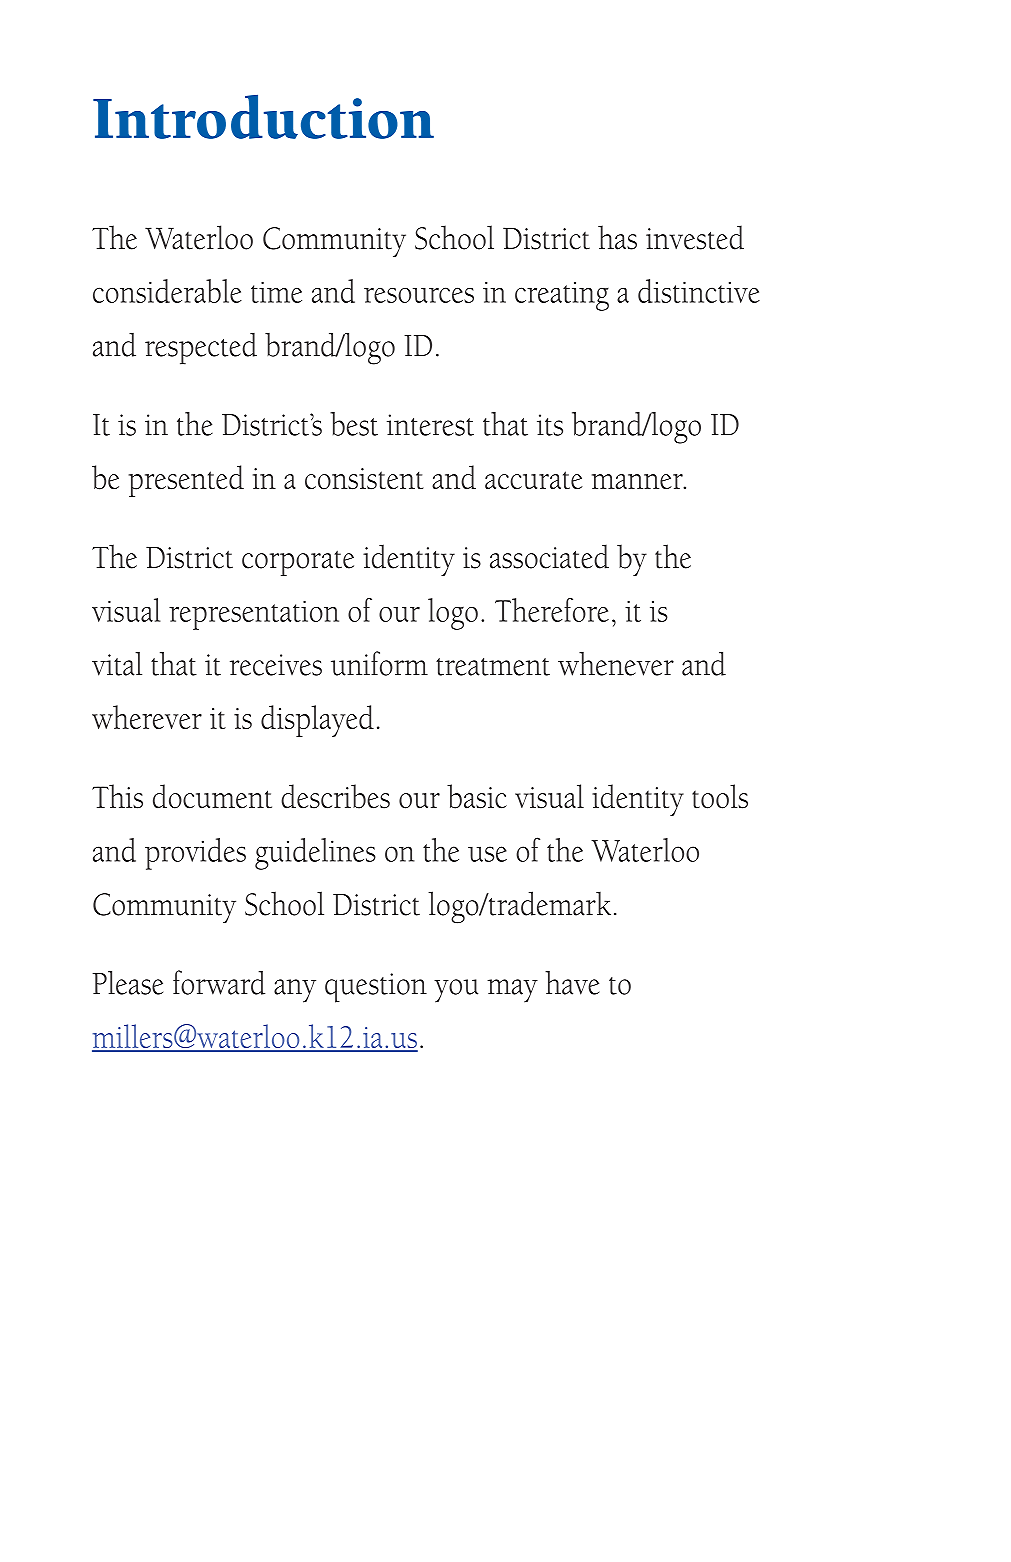  I want to click on has, so click(617, 237).
